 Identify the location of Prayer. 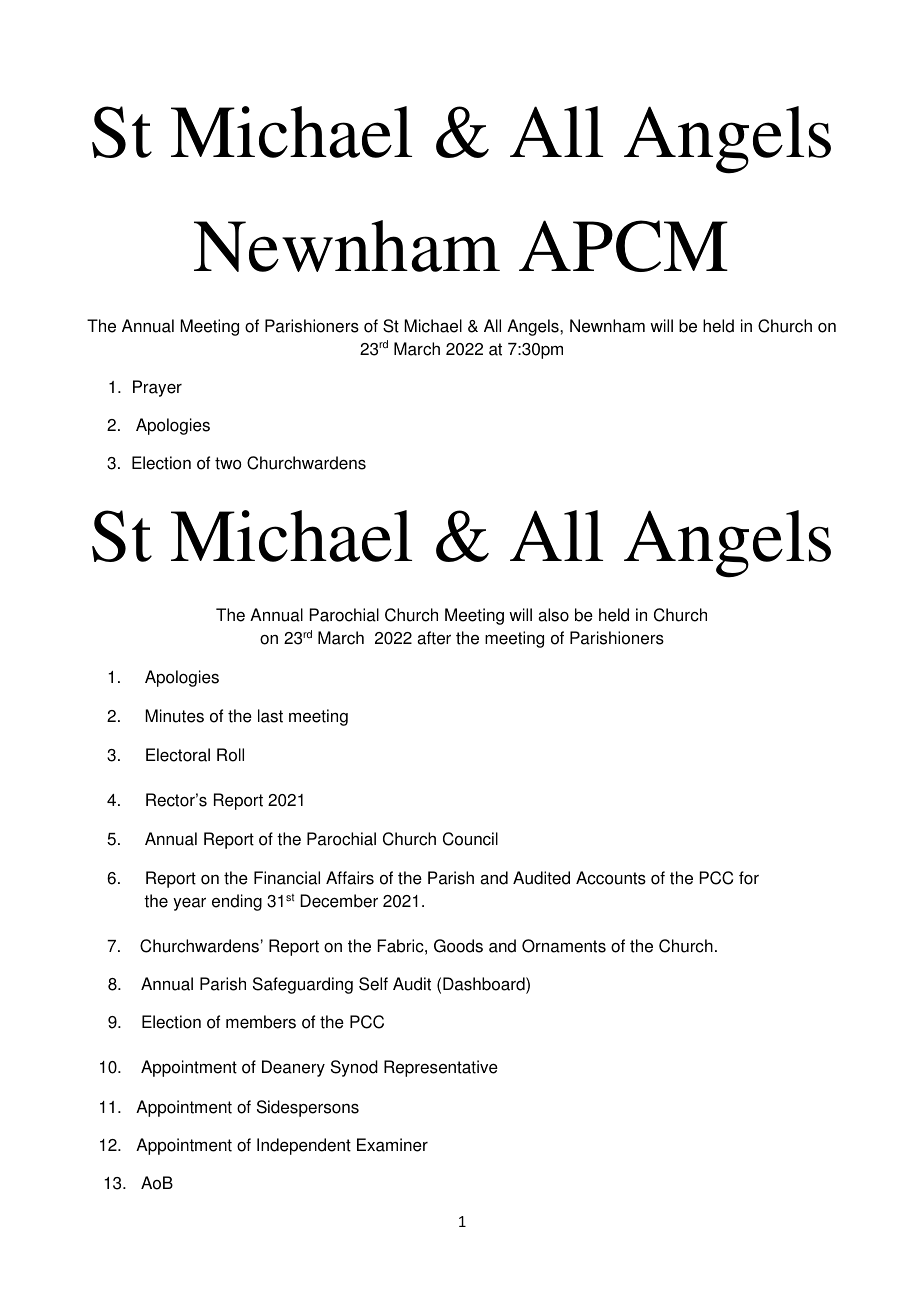
(157, 388).
